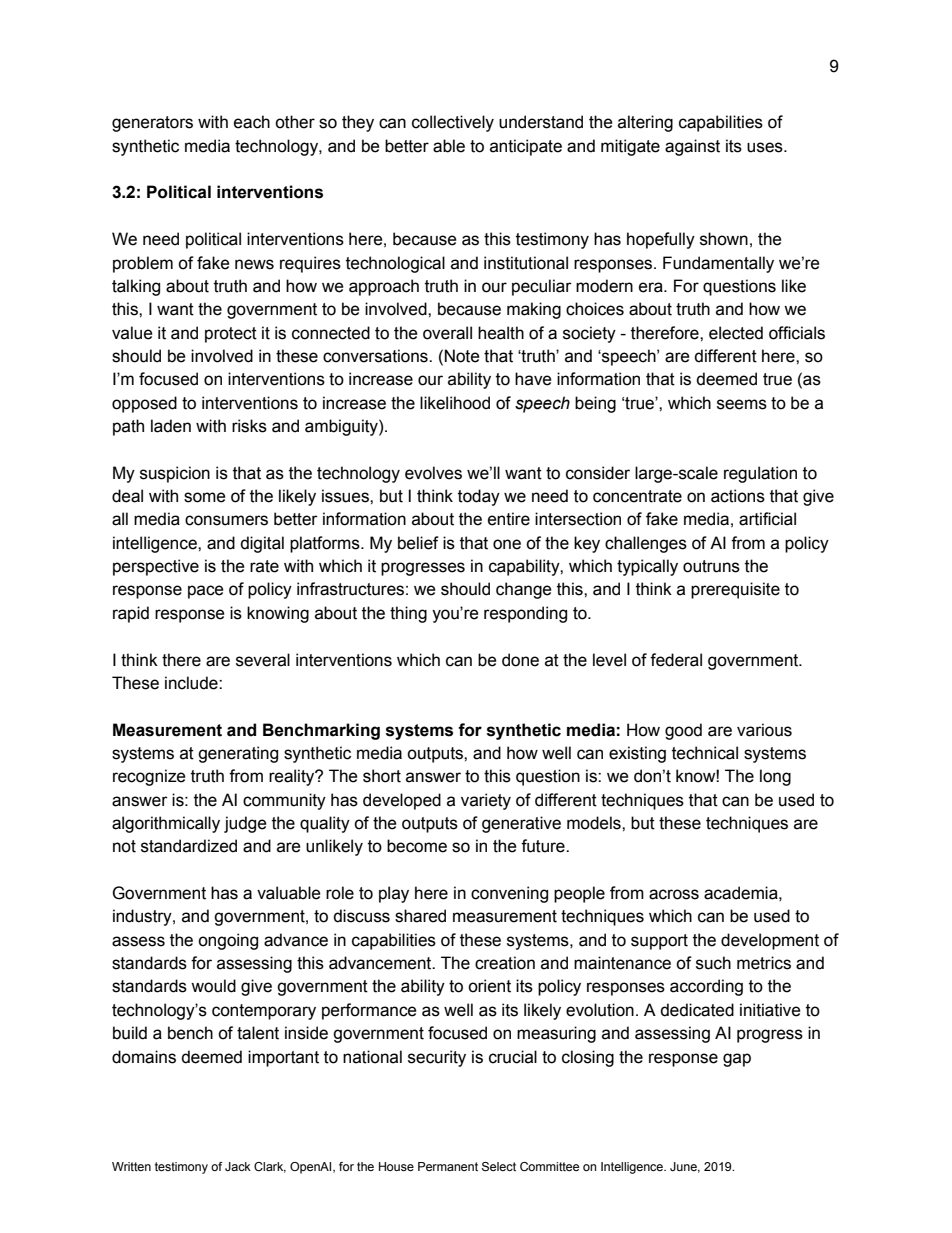 The height and width of the screenshot is (1233, 952). I want to click on some, so click(205, 497).
